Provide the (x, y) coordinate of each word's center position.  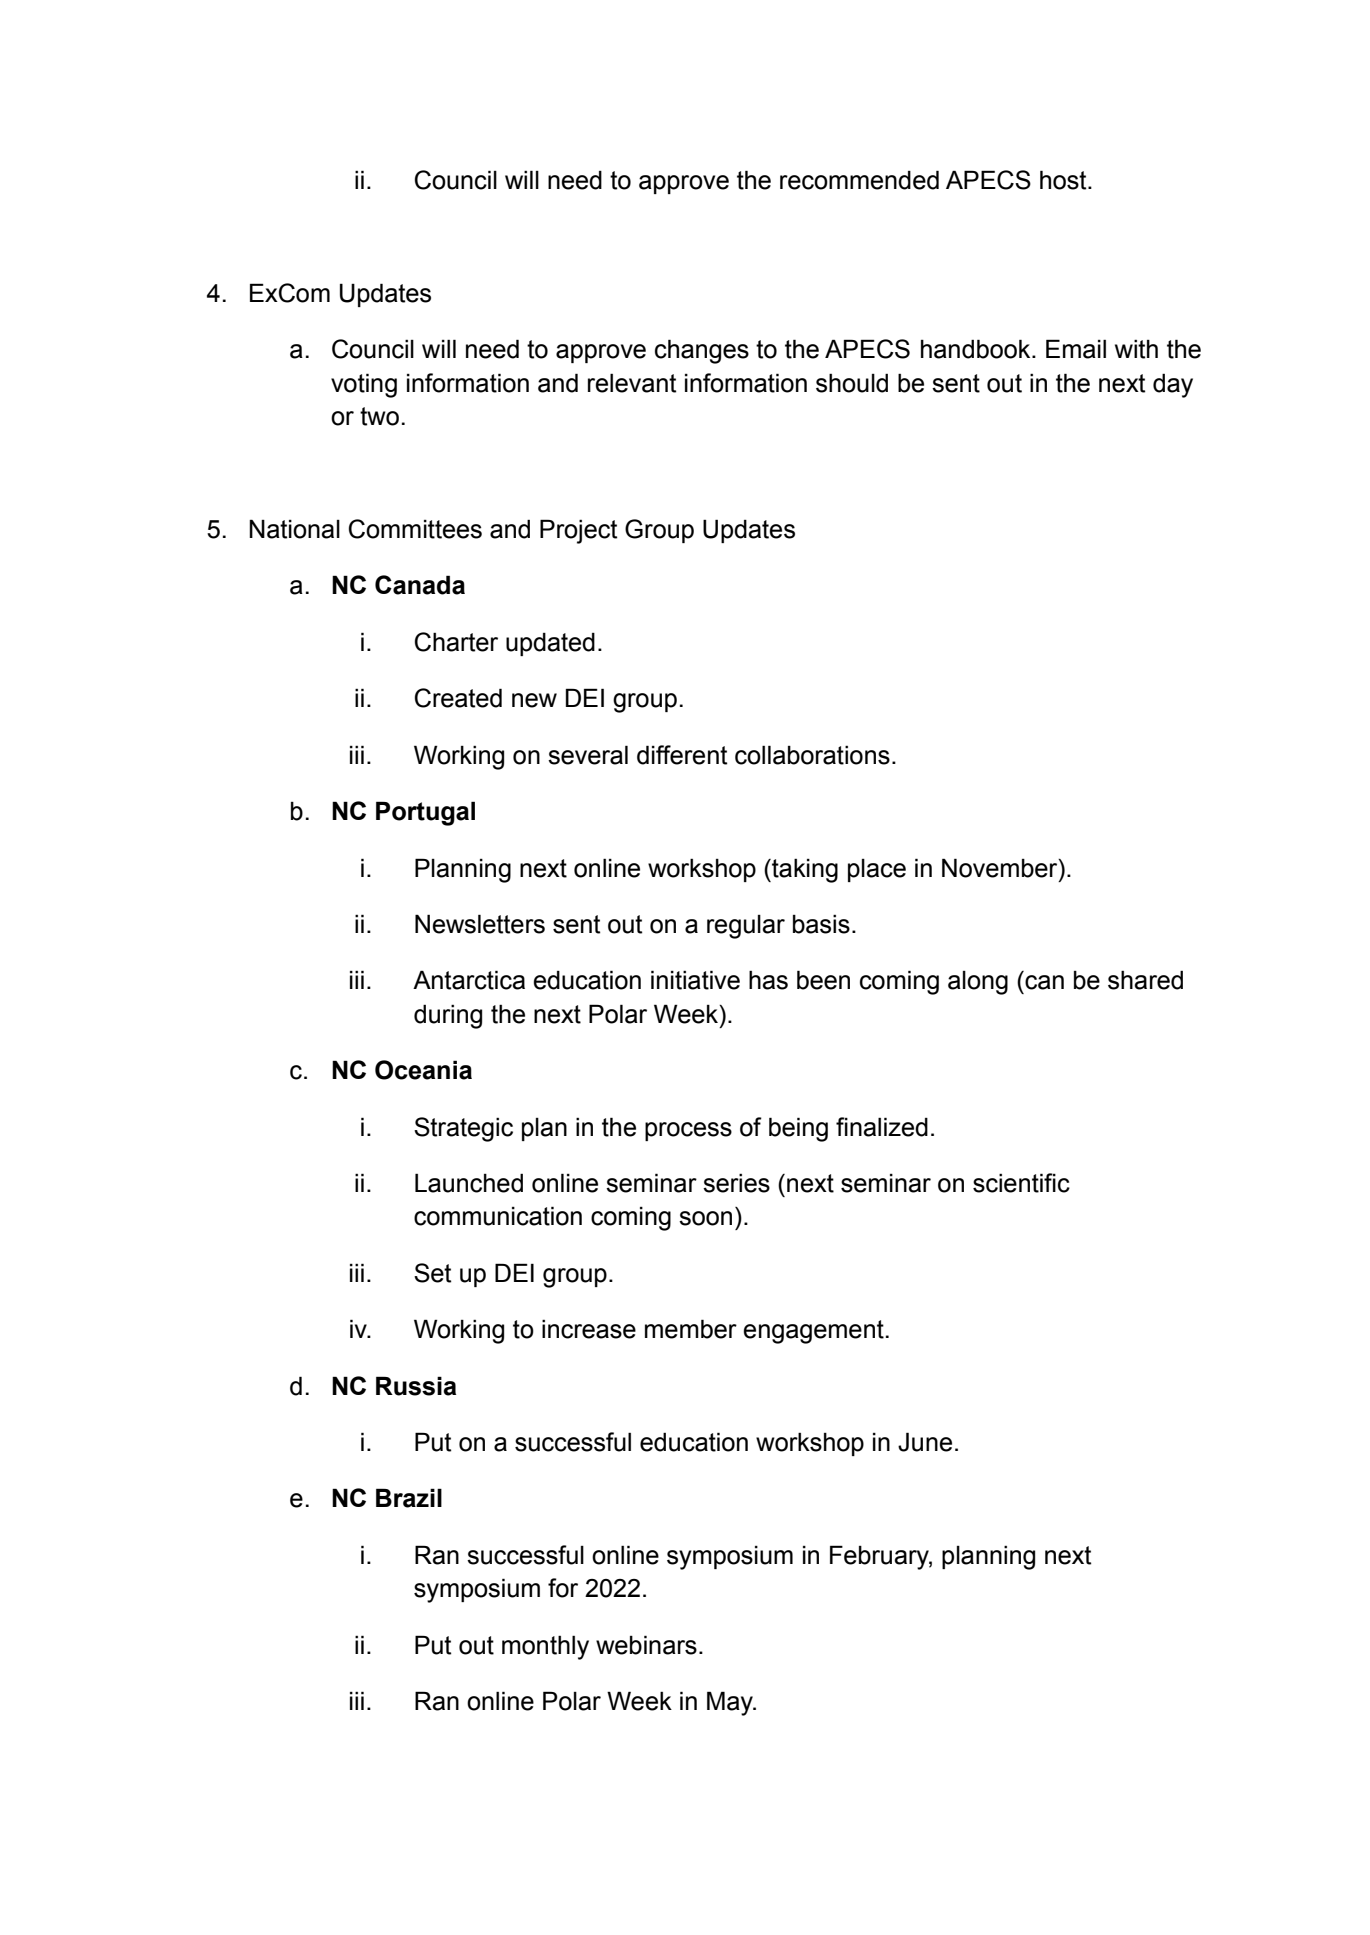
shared (1145, 980)
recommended (859, 180)
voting (364, 385)
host (1064, 180)
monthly (545, 1647)
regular (746, 927)
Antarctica (469, 980)
